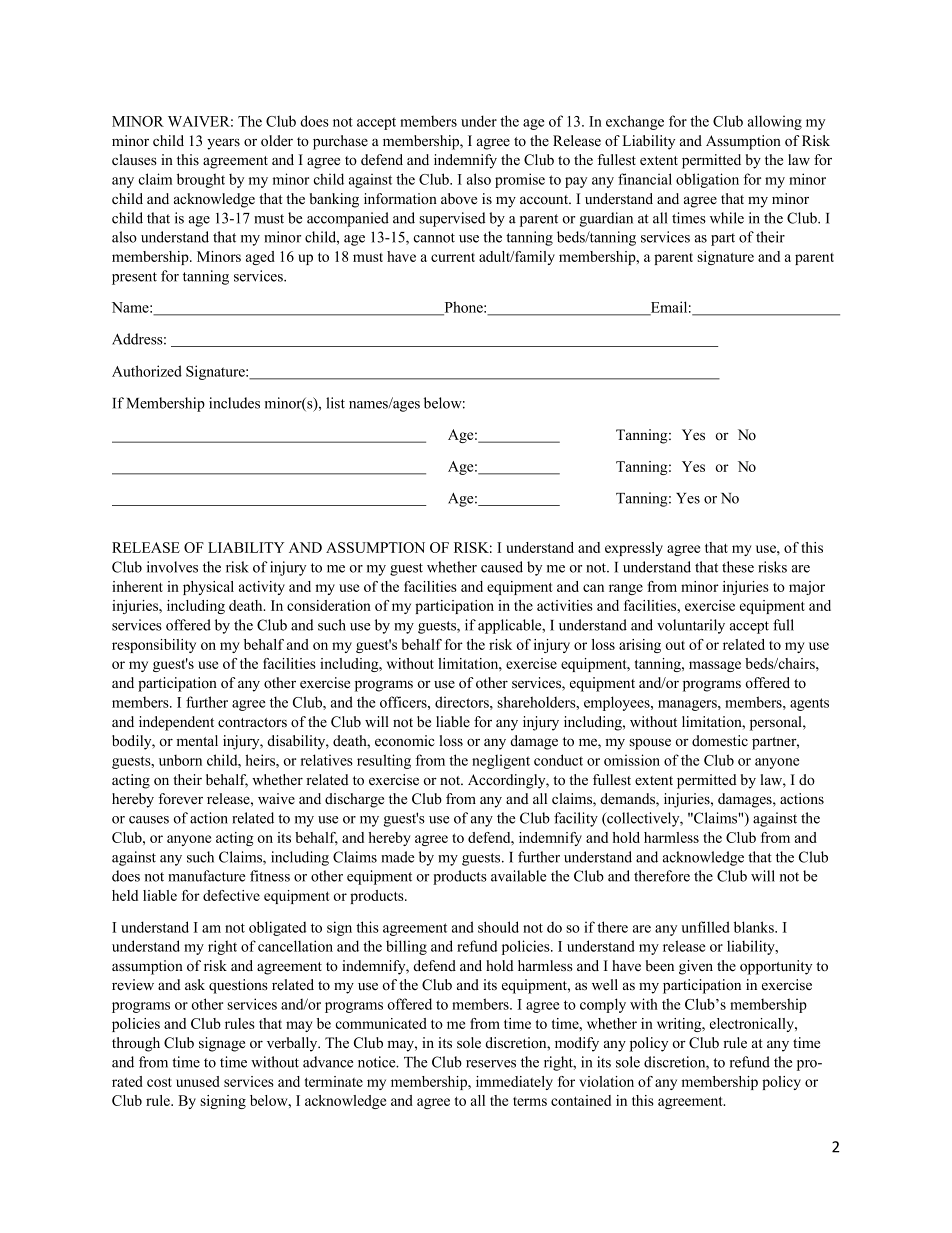  Describe the element at coordinates (459, 198) in the screenshot. I see `above` at that location.
